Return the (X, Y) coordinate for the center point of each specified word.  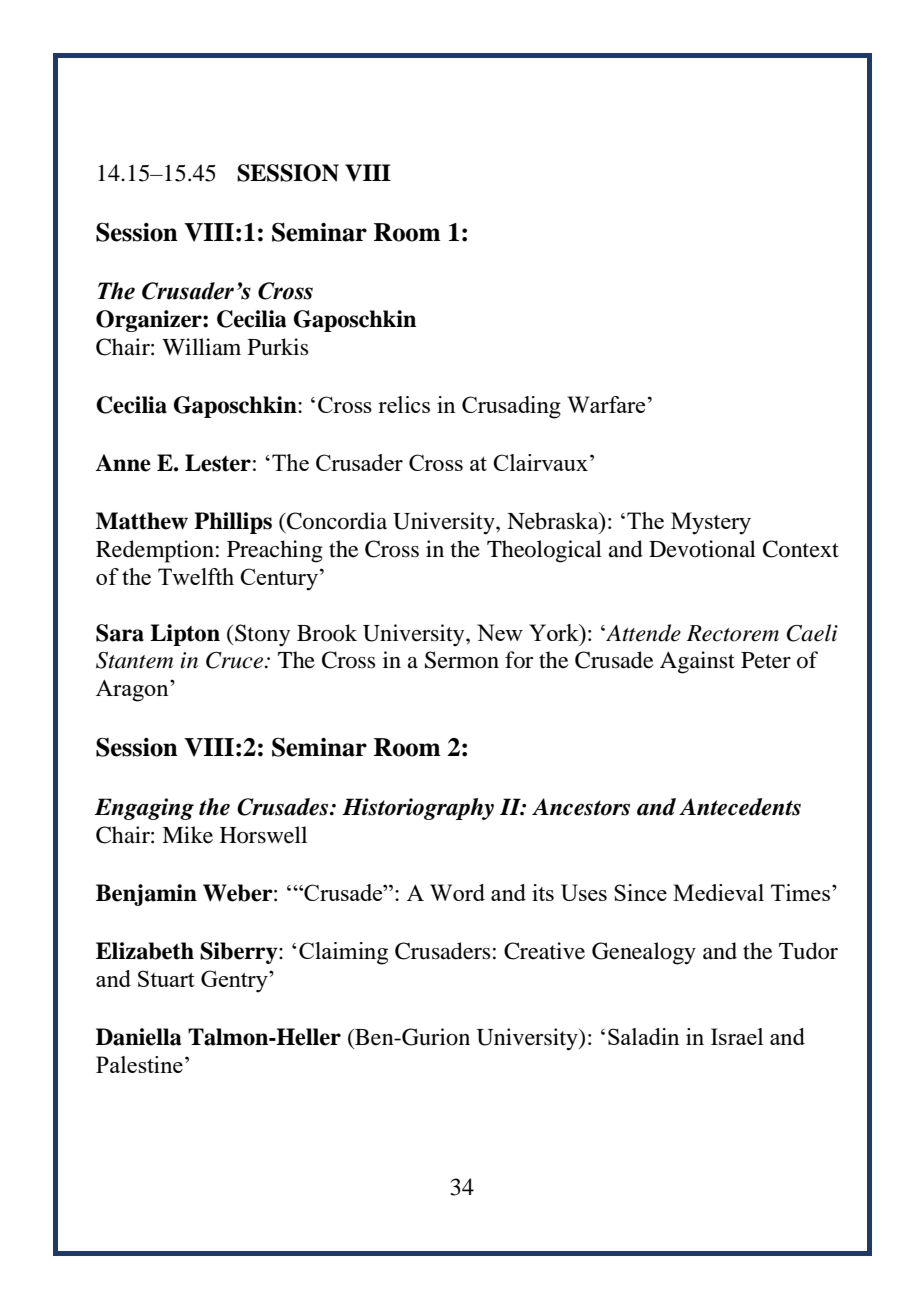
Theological (544, 551)
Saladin (644, 1036)
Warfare (606, 404)
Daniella (138, 1037)
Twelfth (196, 576)
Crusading (511, 407)
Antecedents (740, 807)
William (201, 347)
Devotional (702, 549)
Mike (187, 835)
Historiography (418, 809)
